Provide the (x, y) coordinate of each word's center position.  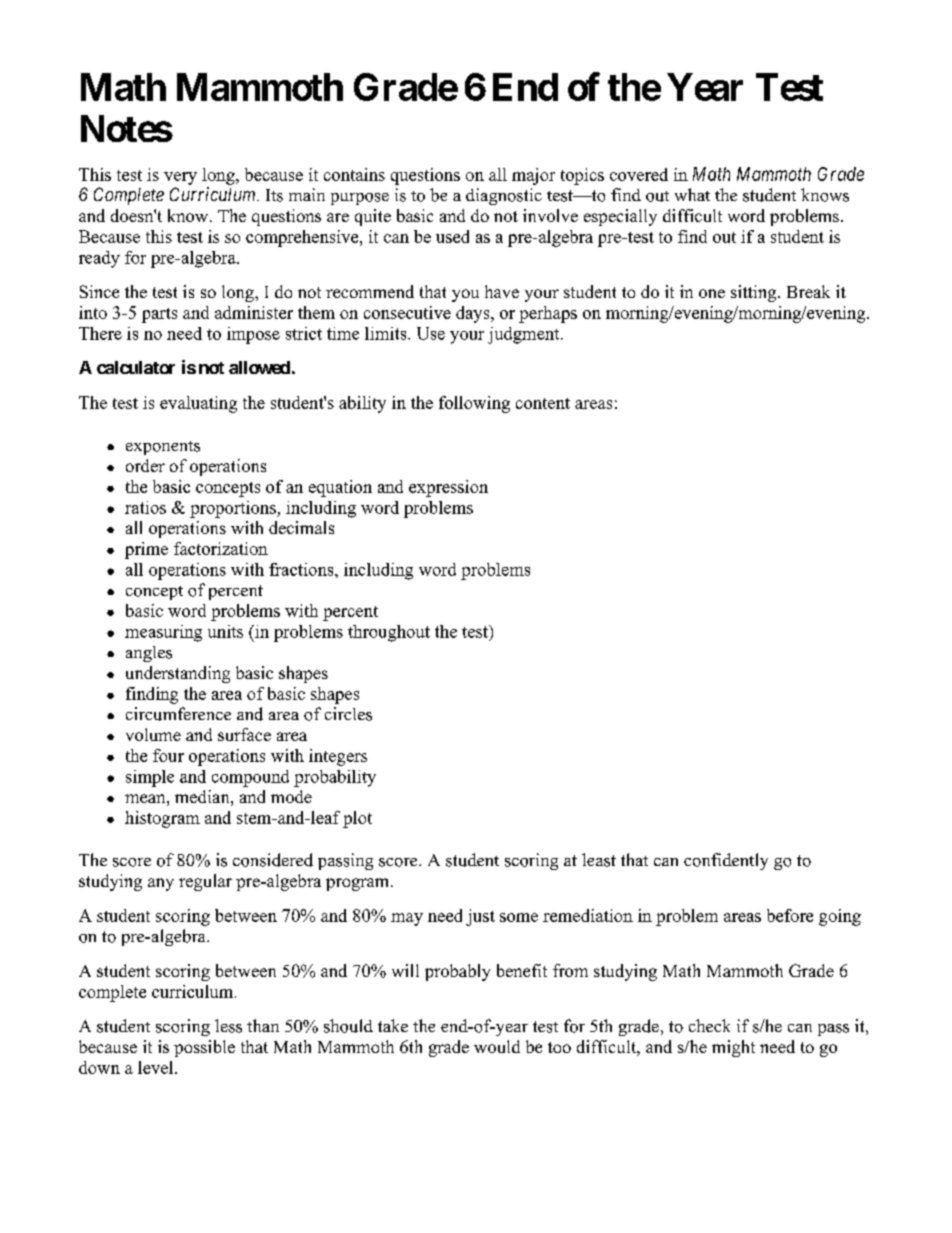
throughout (389, 633)
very (180, 178)
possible (204, 1048)
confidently (726, 861)
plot (357, 819)
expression (448, 488)
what (692, 194)
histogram (162, 819)
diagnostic (504, 196)
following (474, 404)
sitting (755, 293)
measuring (163, 633)
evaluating (198, 404)
